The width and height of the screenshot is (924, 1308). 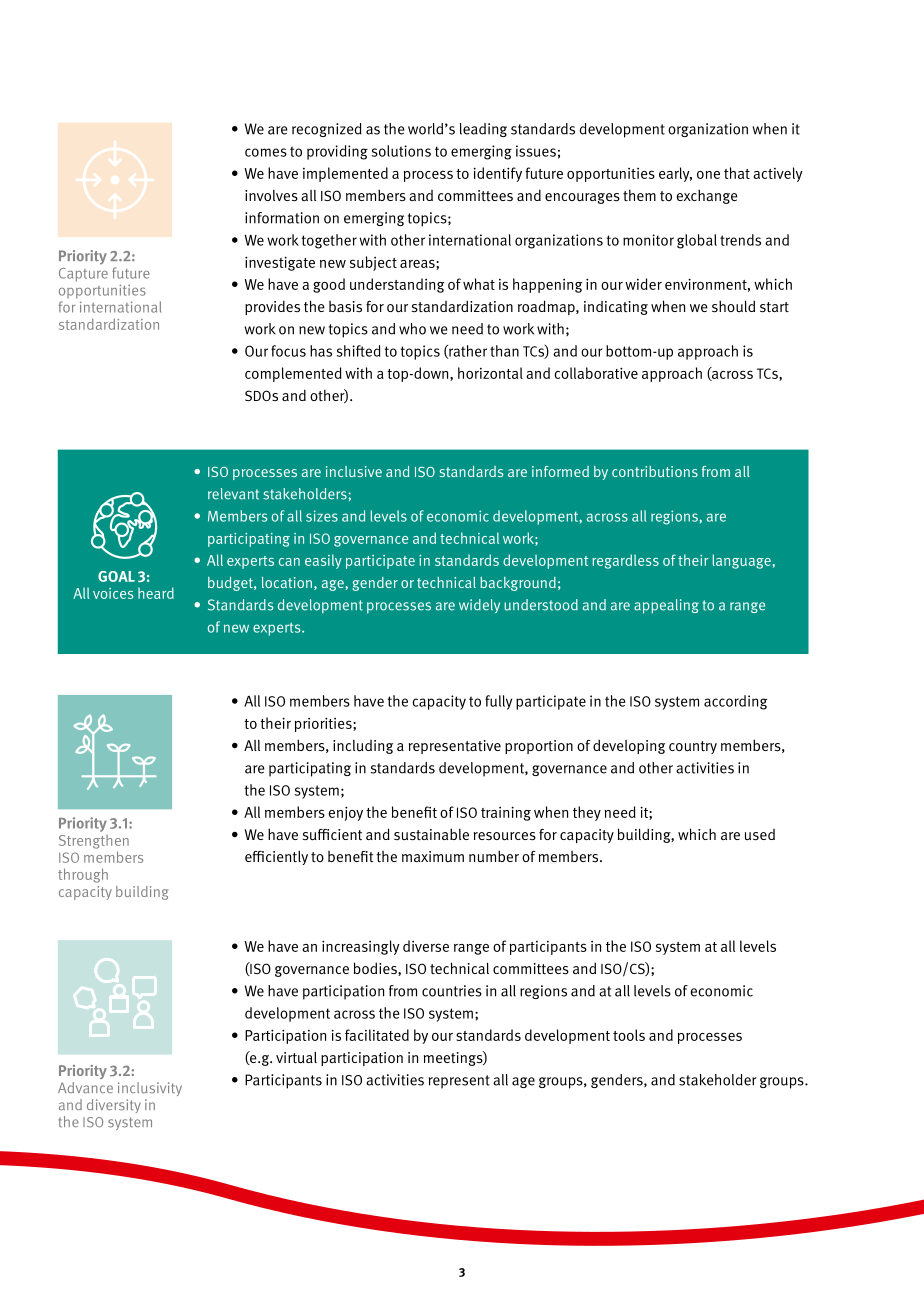 I want to click on comes, so click(x=266, y=152).
